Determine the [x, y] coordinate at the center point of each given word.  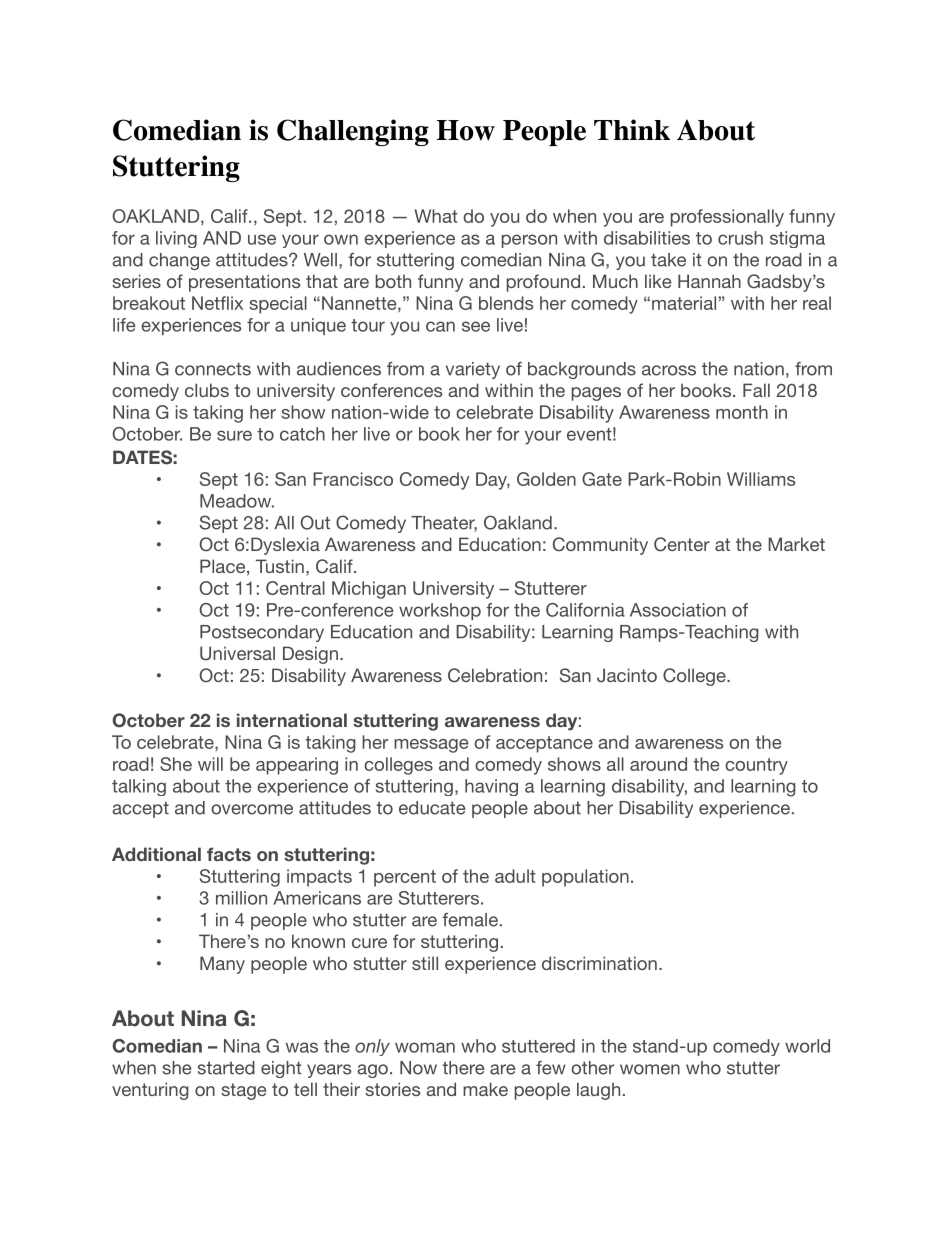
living [176, 239]
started [226, 1068]
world [807, 1046]
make [485, 1089]
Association [678, 610]
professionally [727, 218]
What [436, 216]
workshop [440, 611]
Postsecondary [262, 633]
